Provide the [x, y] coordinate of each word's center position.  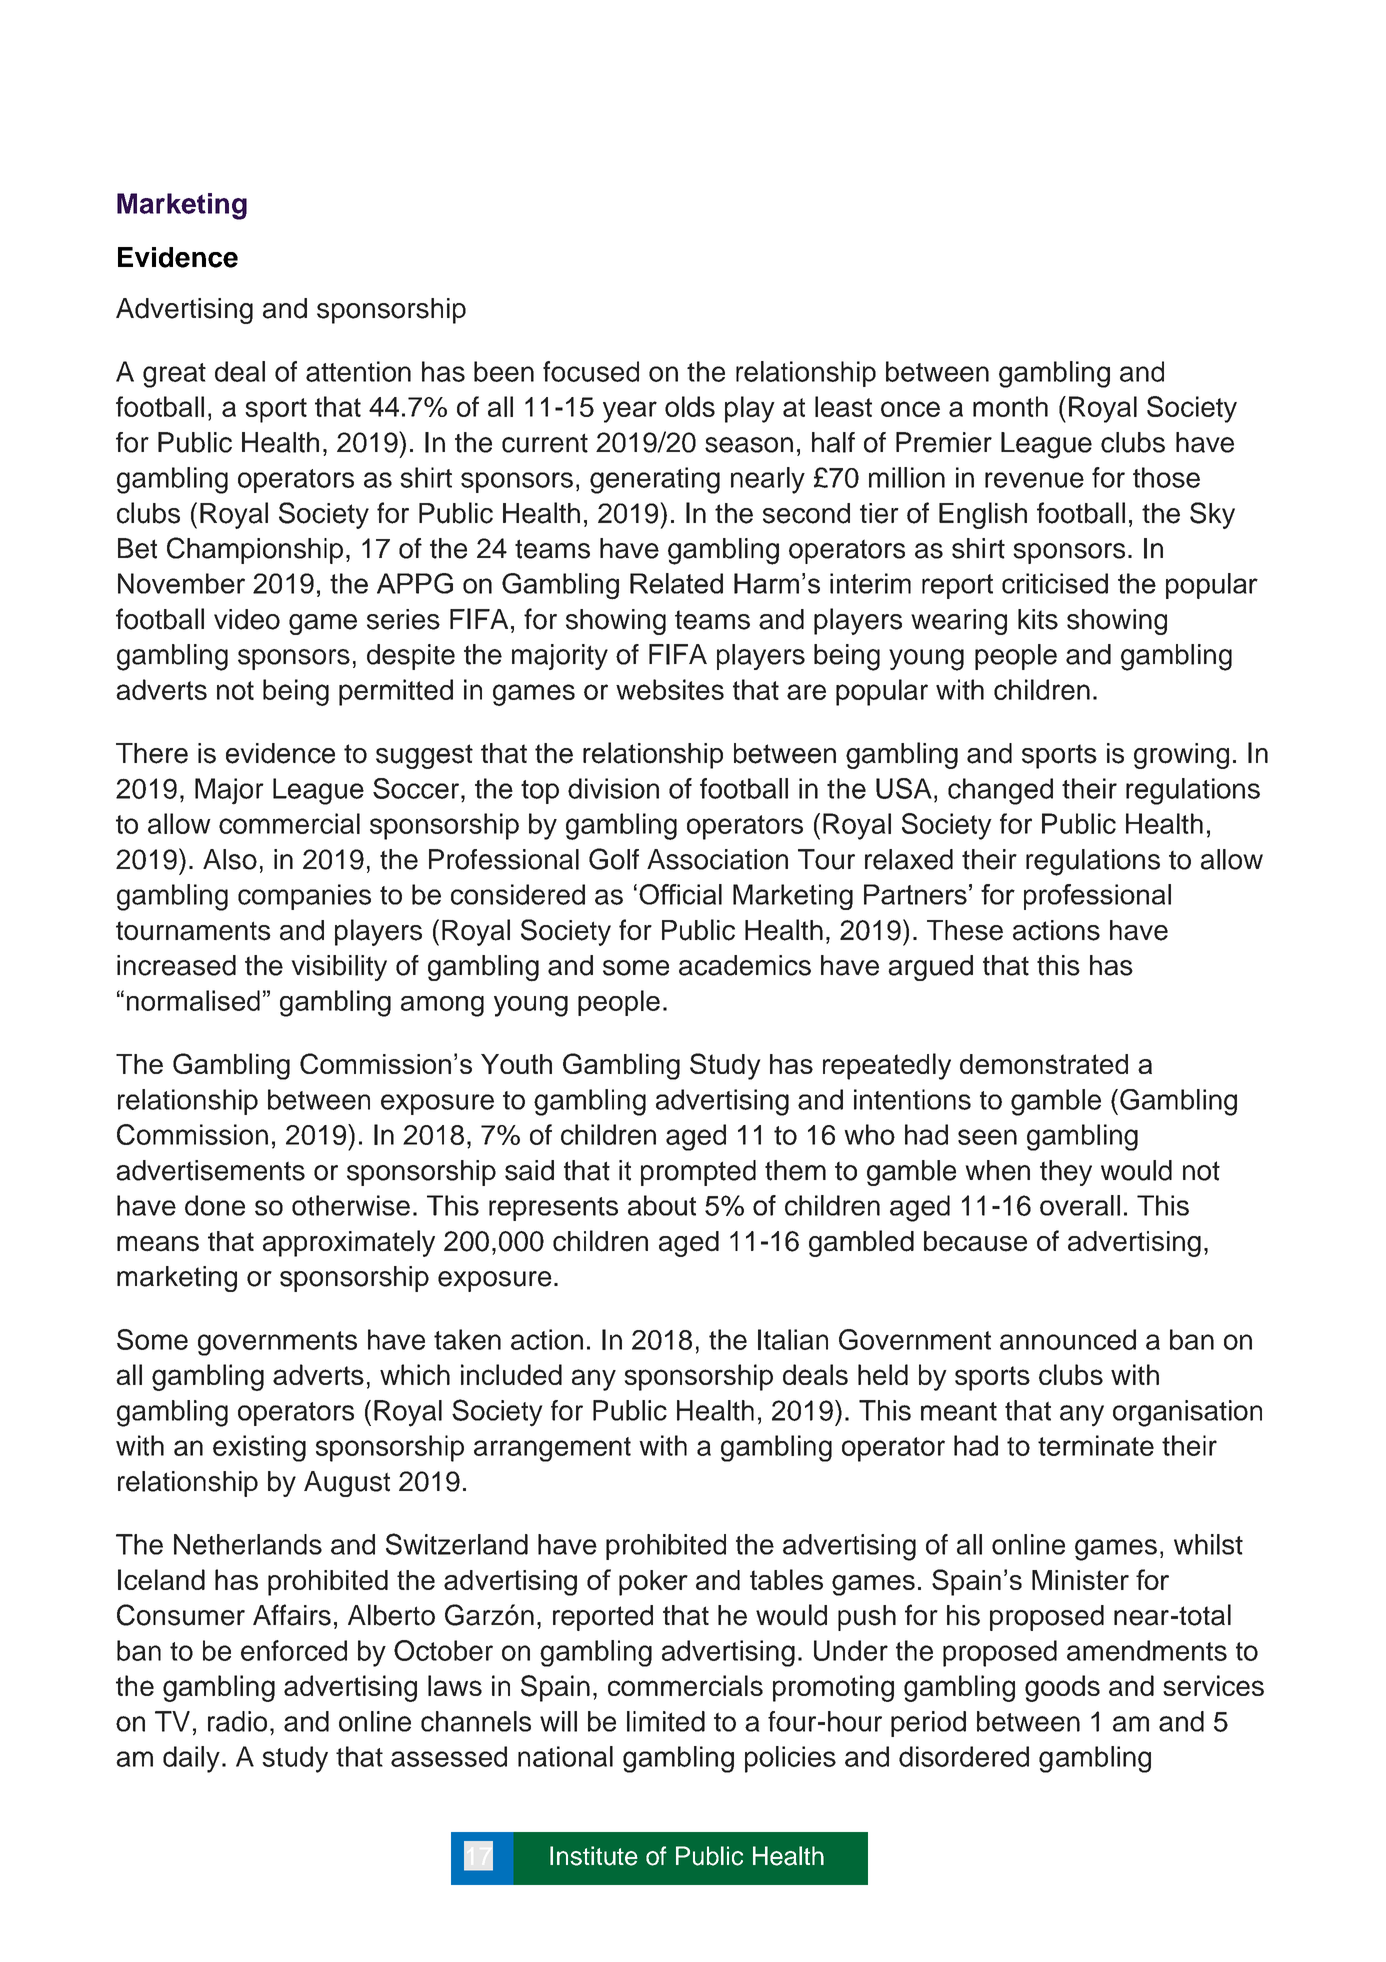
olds [690, 406]
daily [191, 1759]
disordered [964, 1756]
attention [358, 371]
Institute [594, 1856]
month [1010, 406]
